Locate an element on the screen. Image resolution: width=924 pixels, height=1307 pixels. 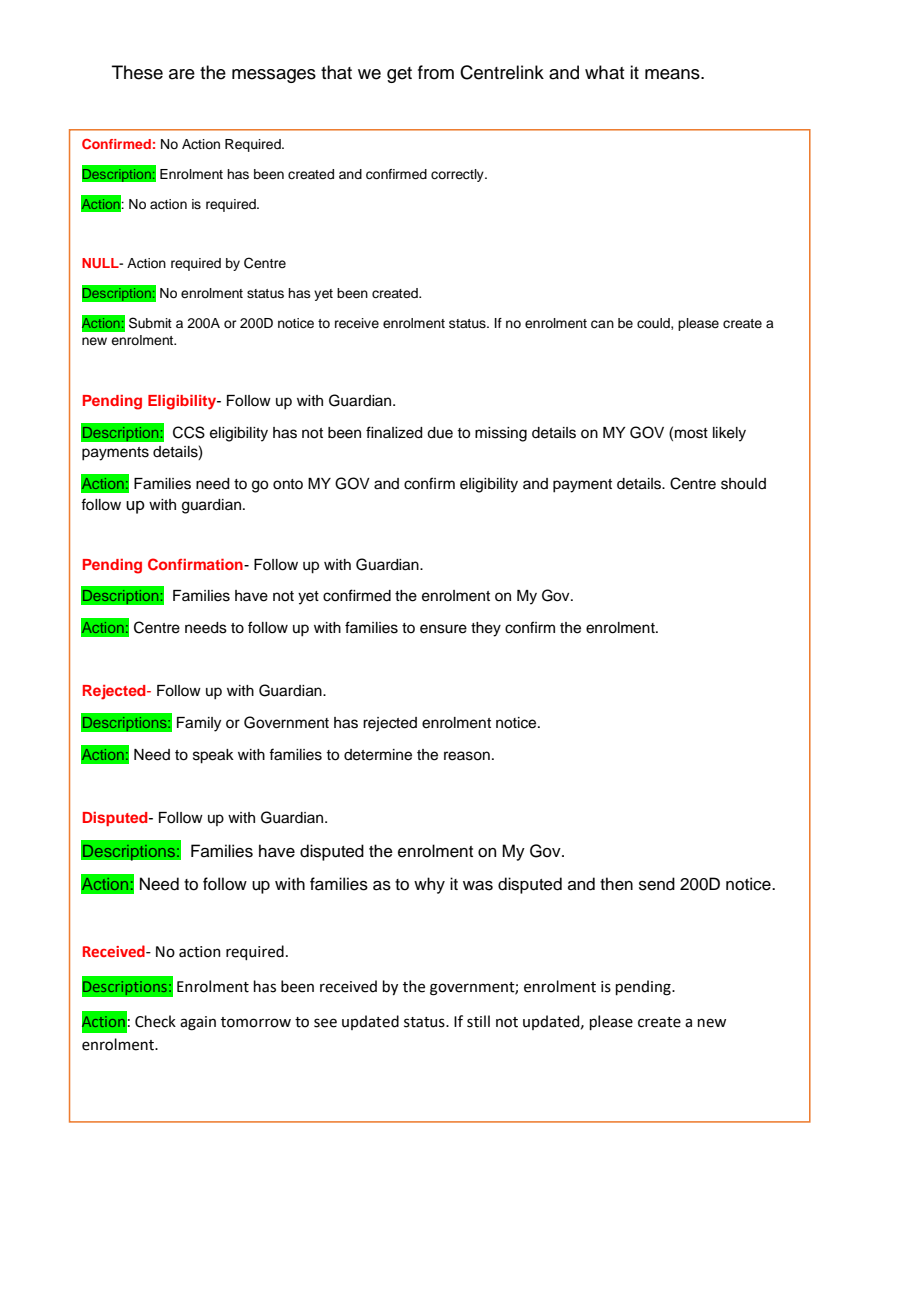
are is located at coordinates (182, 74).
